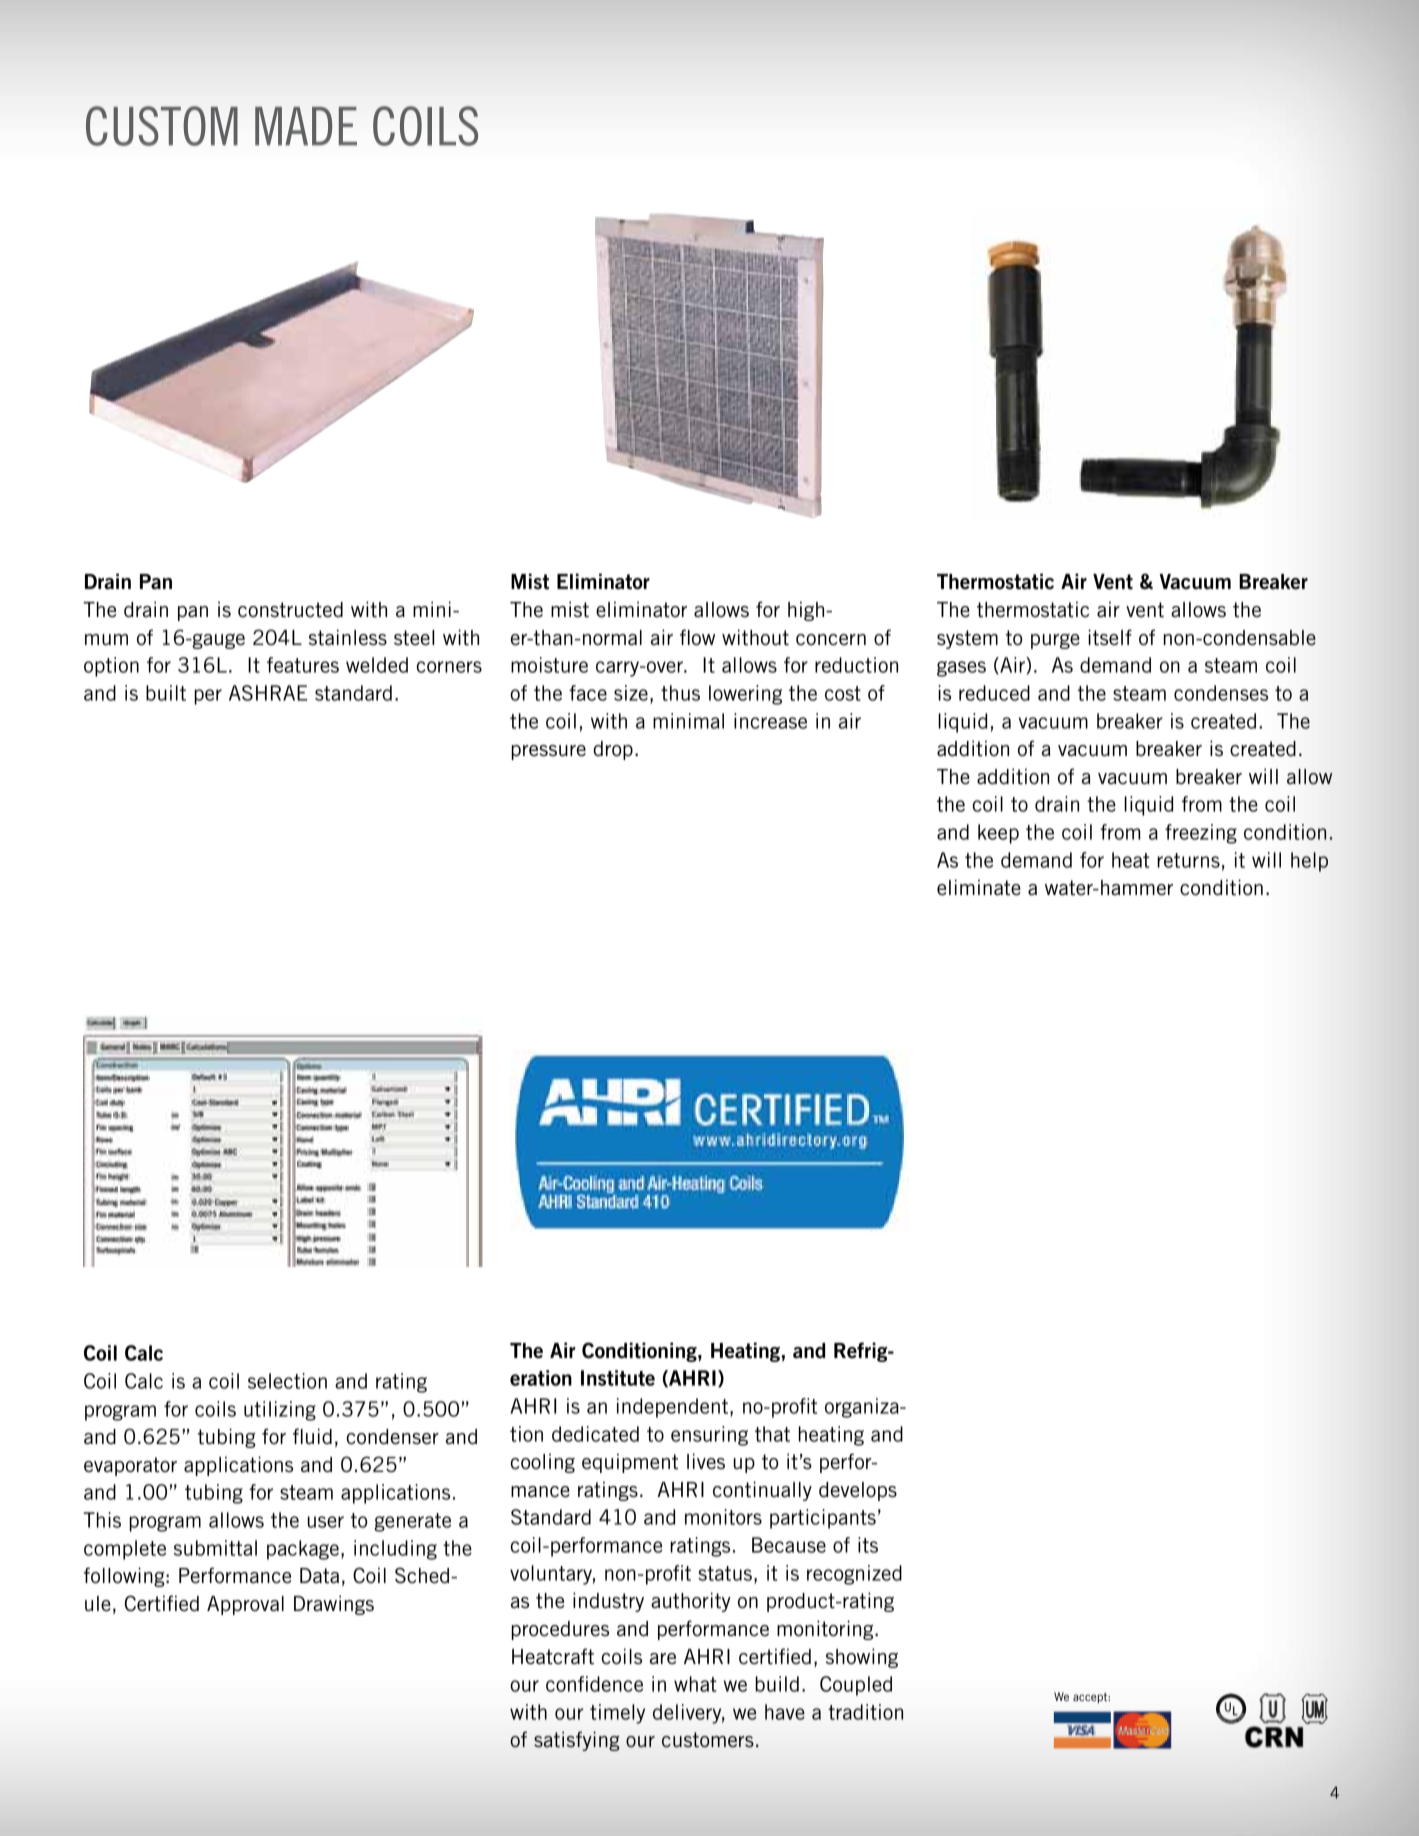  What do you see at coordinates (1055, 641) in the screenshot?
I see `purge` at bounding box center [1055, 641].
